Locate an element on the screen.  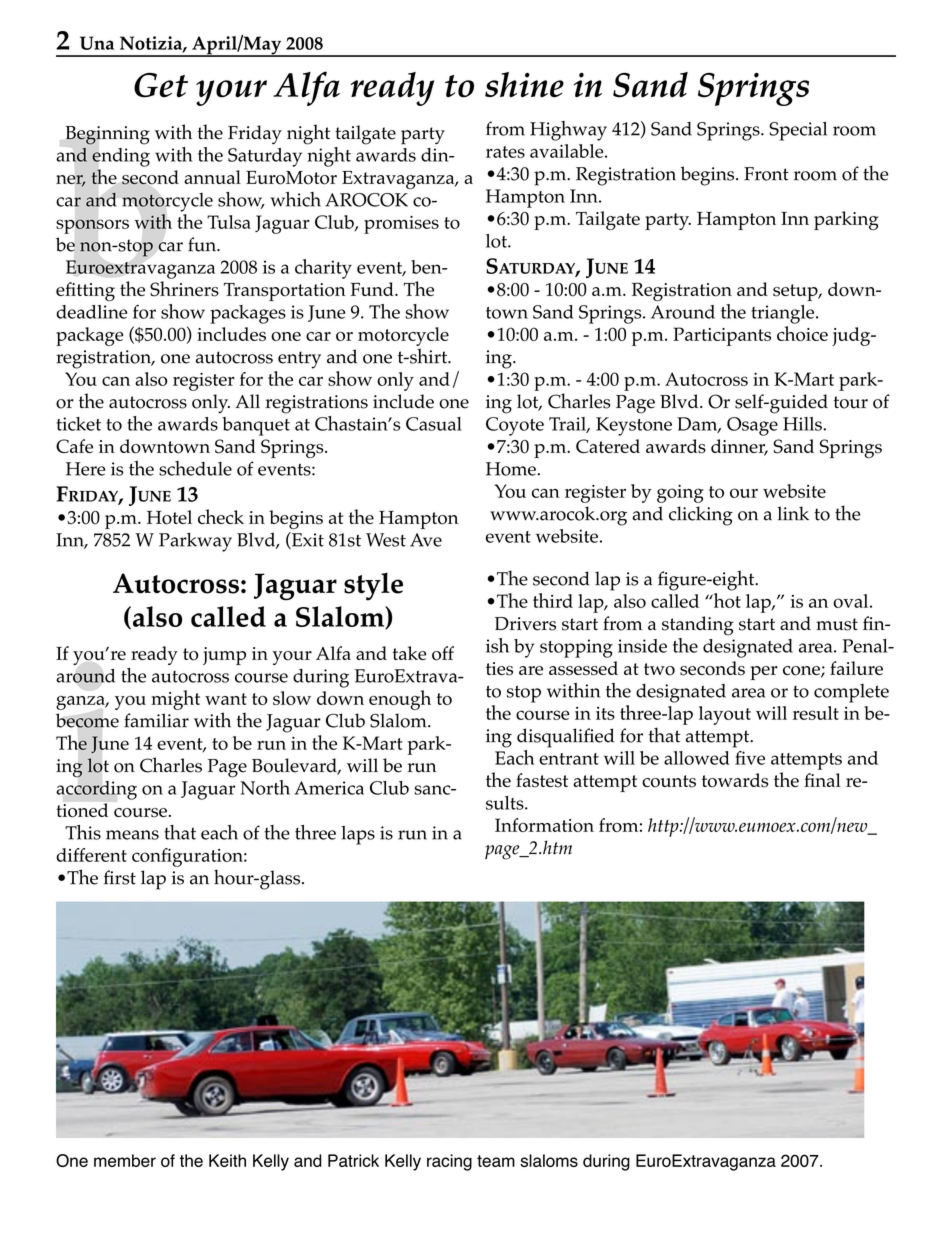
different is located at coordinates (91, 855).
